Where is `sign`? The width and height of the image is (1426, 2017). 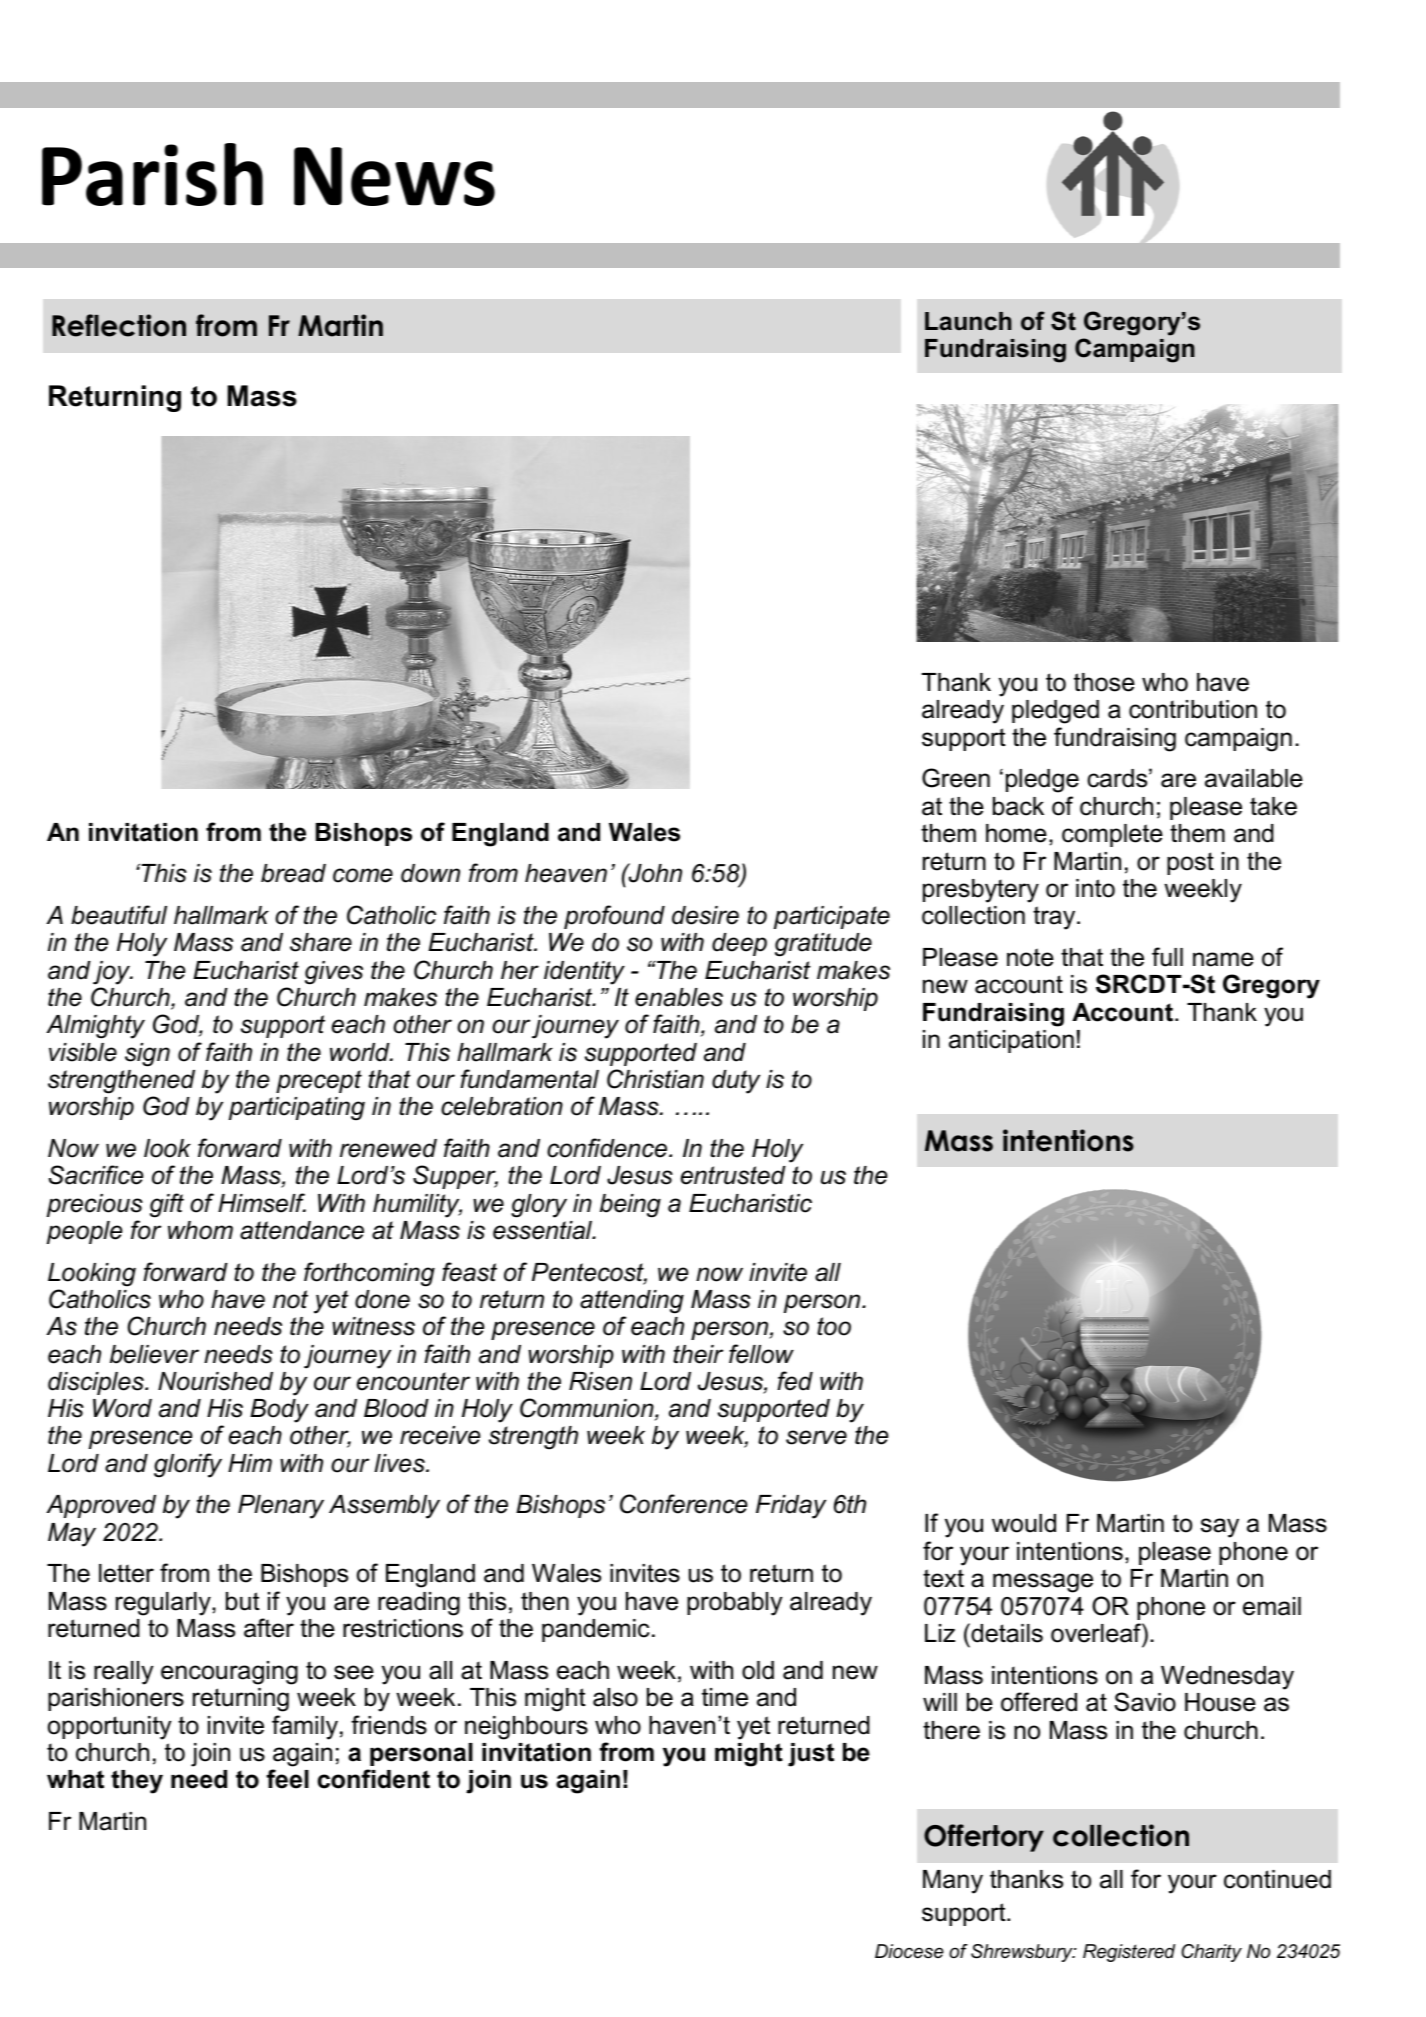
sign is located at coordinates (147, 1055).
